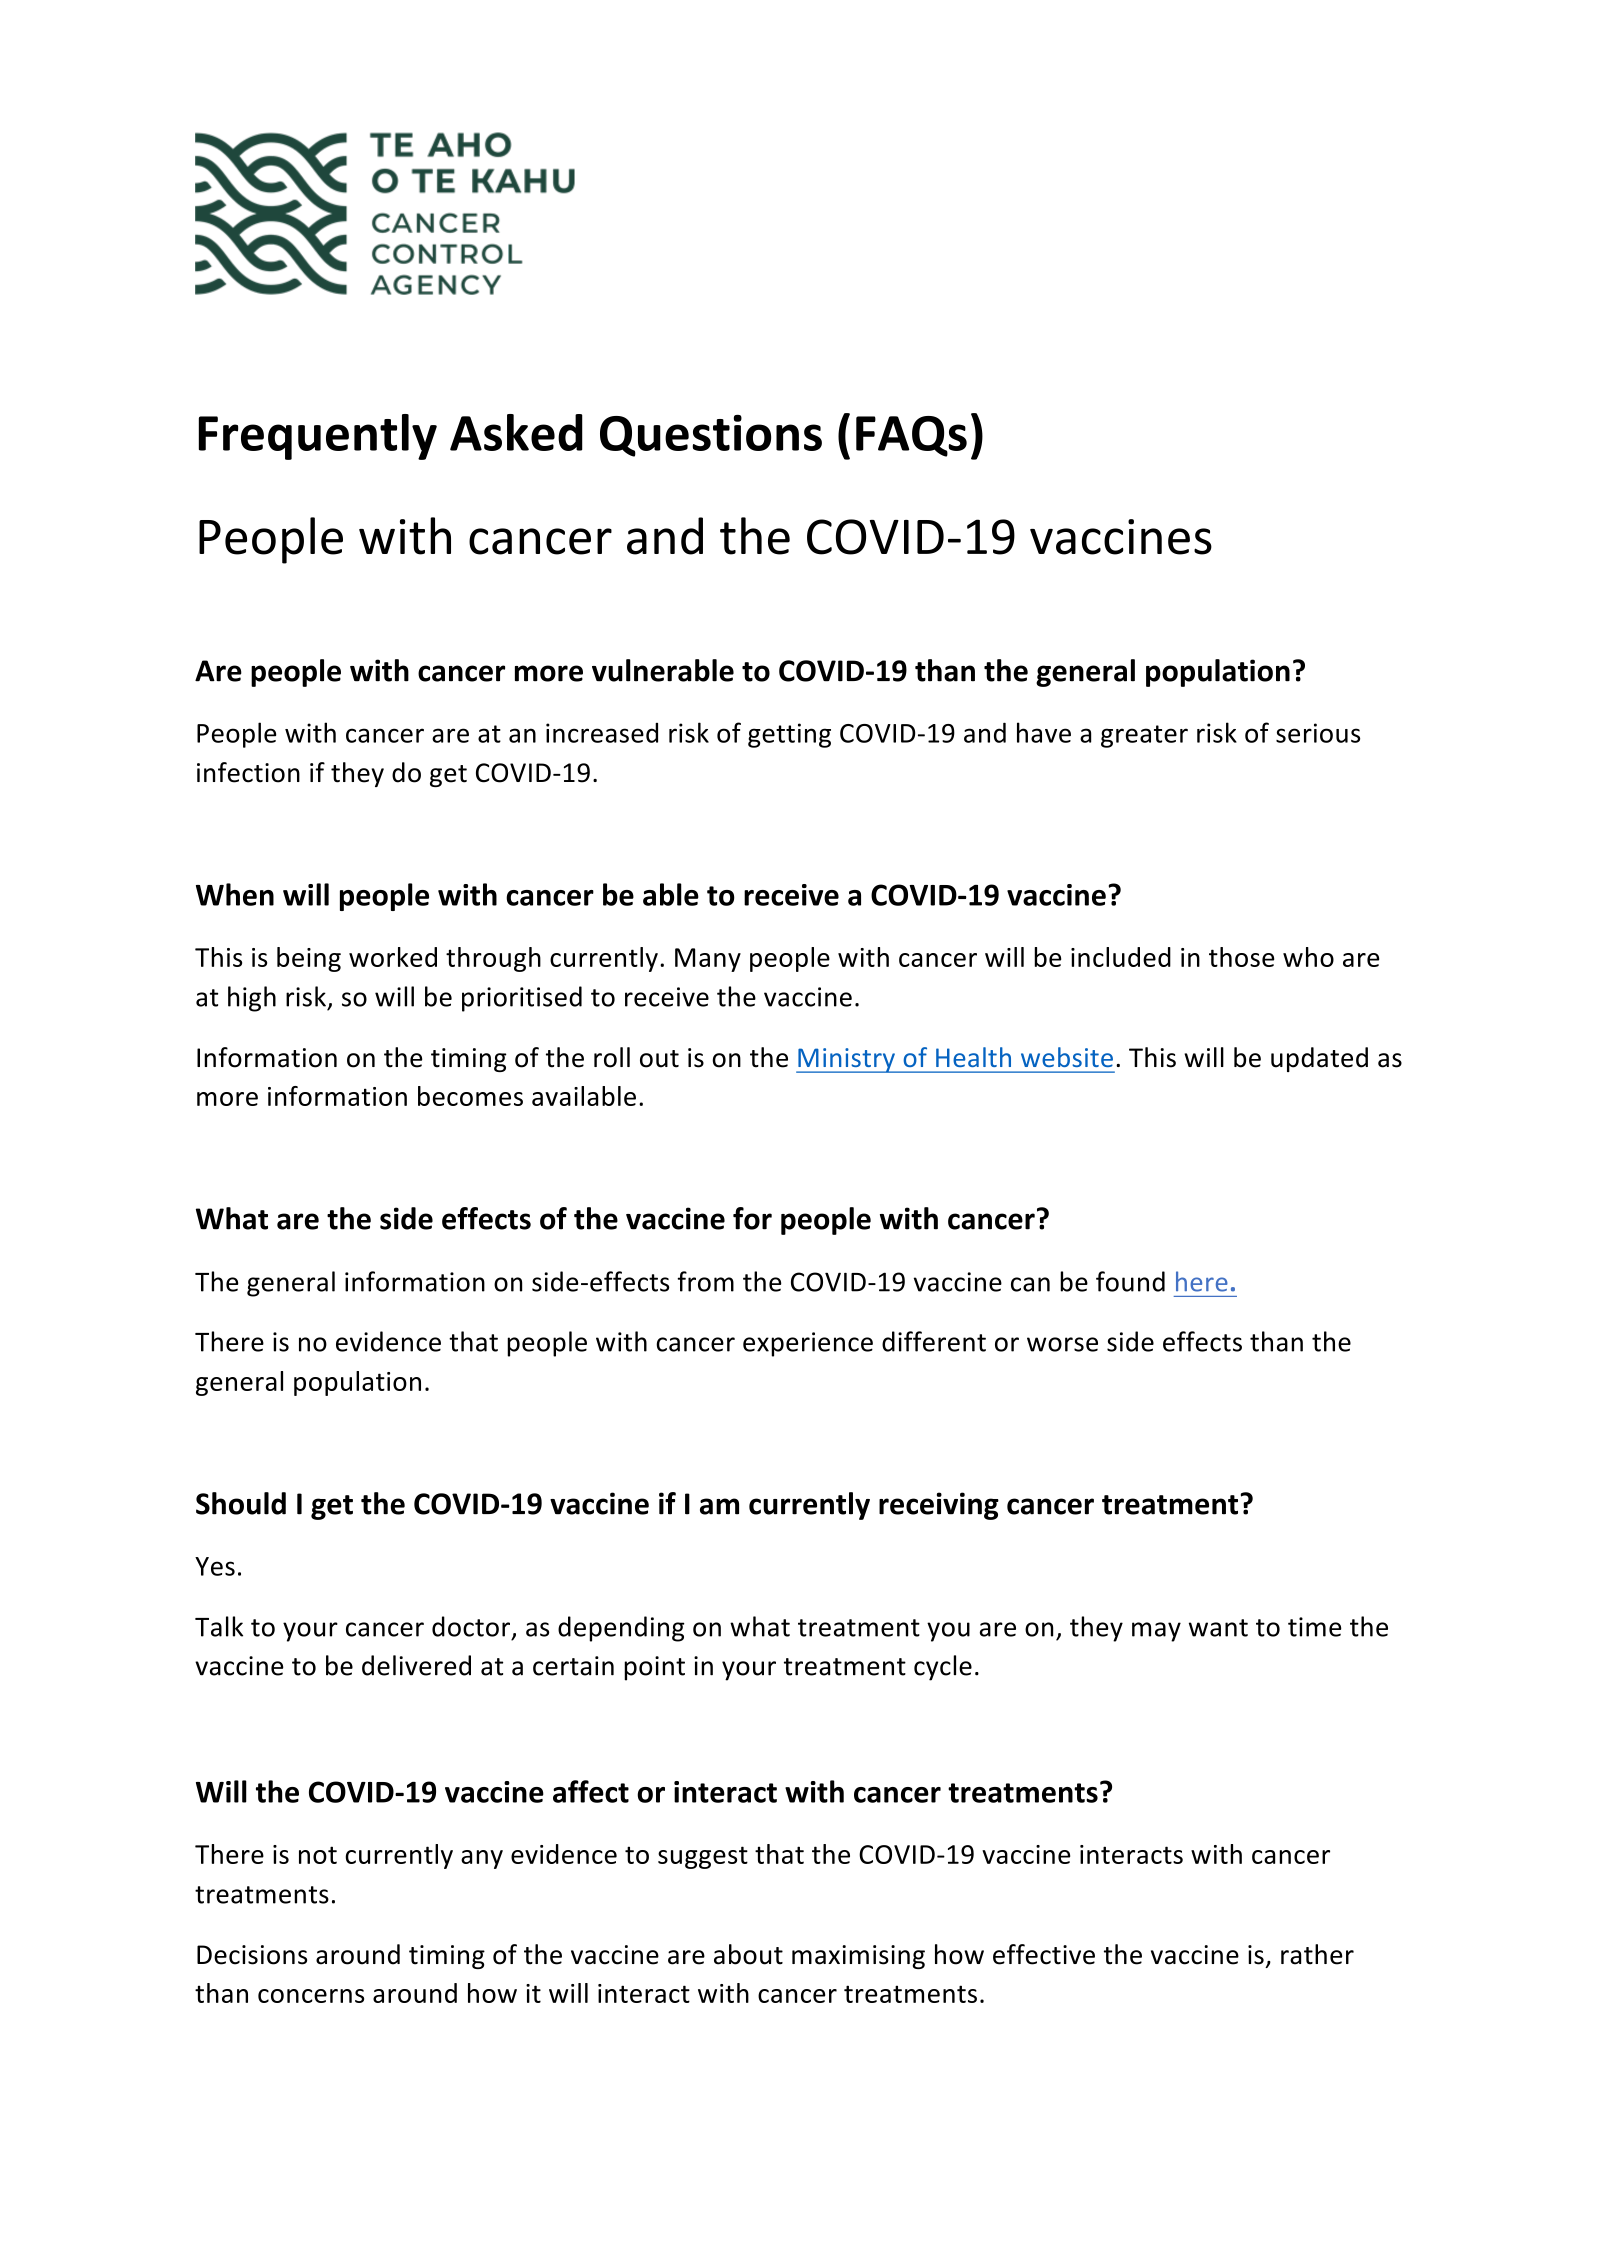  I want to click on concerns, so click(311, 1996).
